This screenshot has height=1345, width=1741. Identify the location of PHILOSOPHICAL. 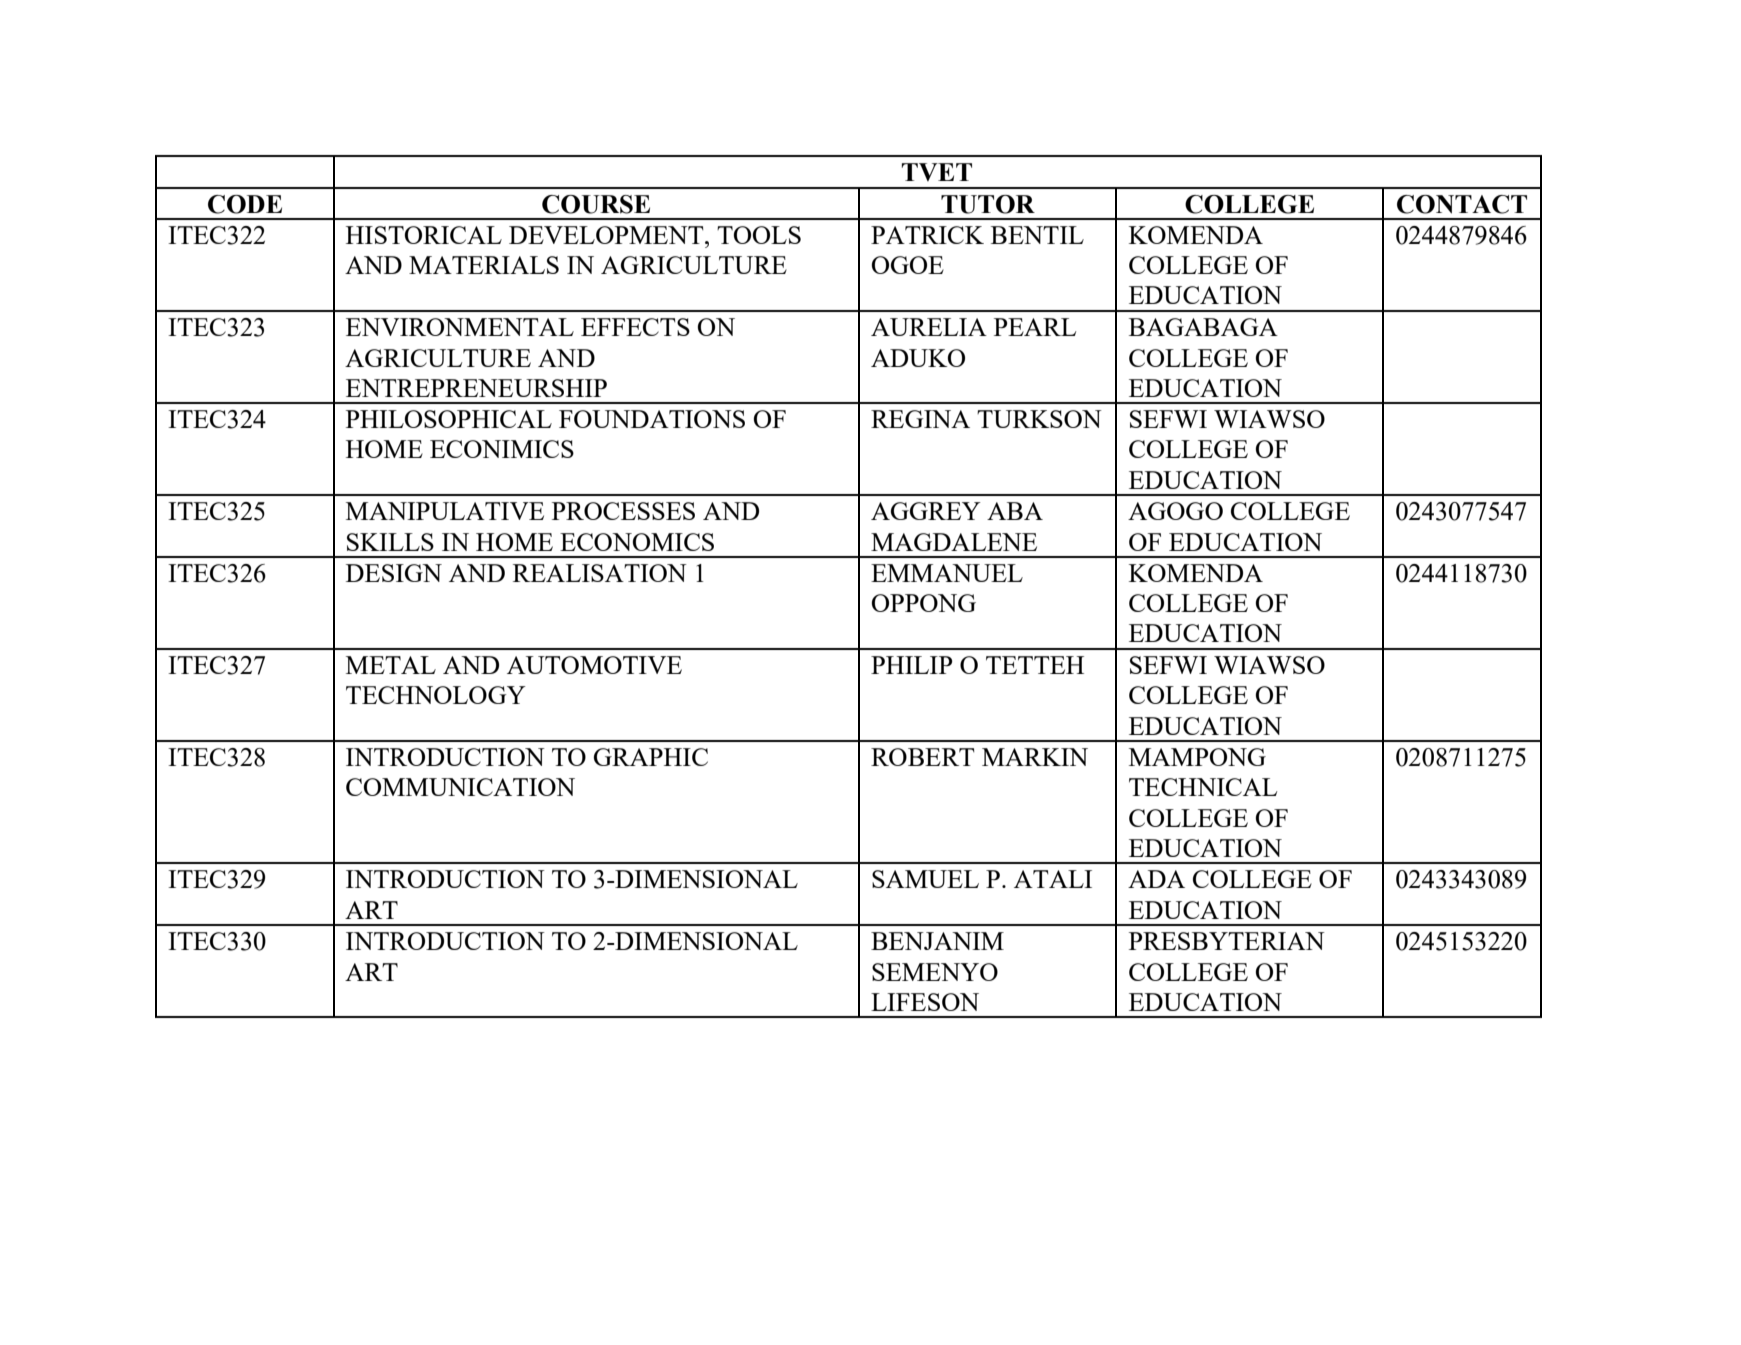
(449, 419).
